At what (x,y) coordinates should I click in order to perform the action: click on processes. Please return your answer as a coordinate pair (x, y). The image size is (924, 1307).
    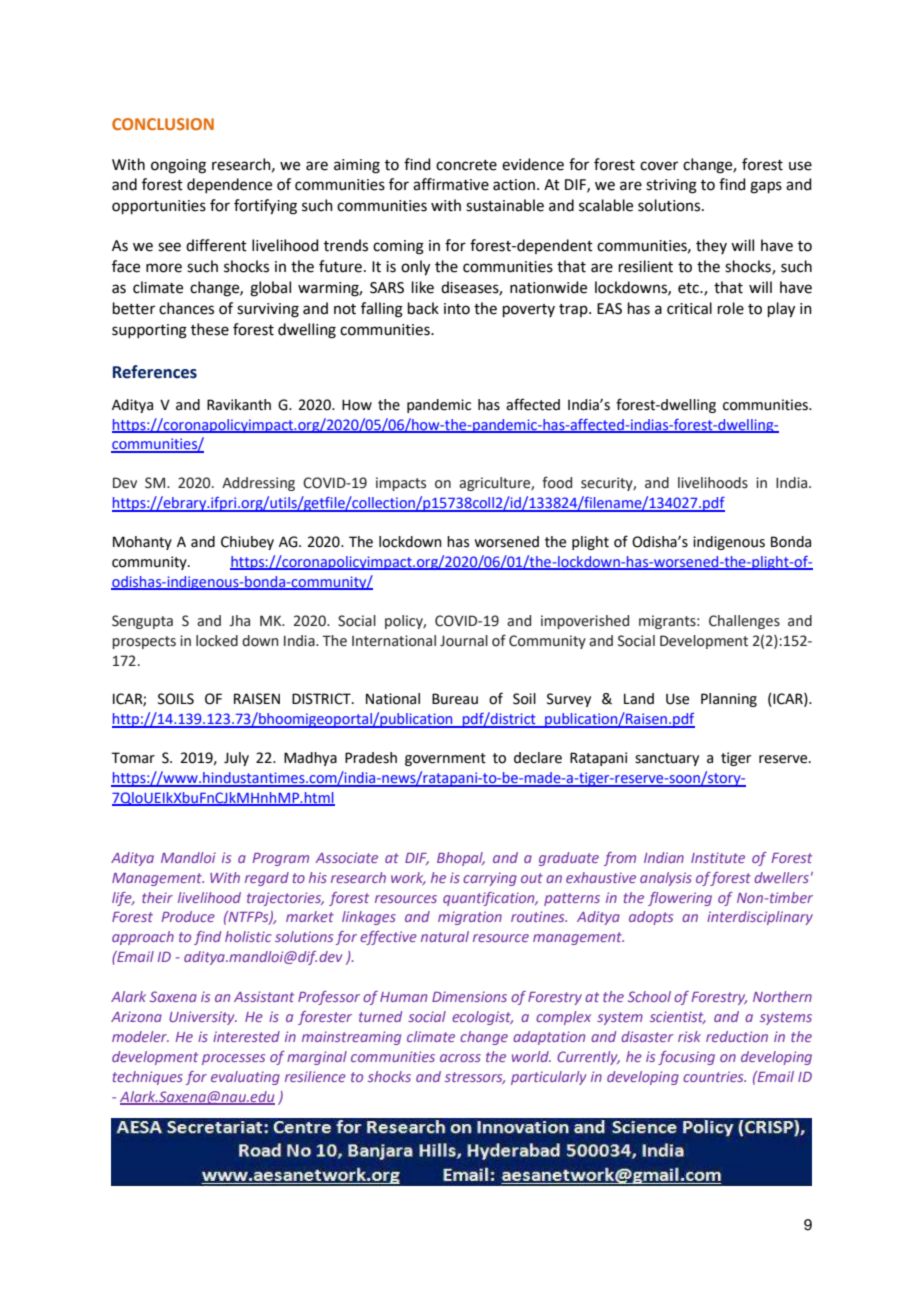
    Looking at the image, I should click on (233, 1059).
